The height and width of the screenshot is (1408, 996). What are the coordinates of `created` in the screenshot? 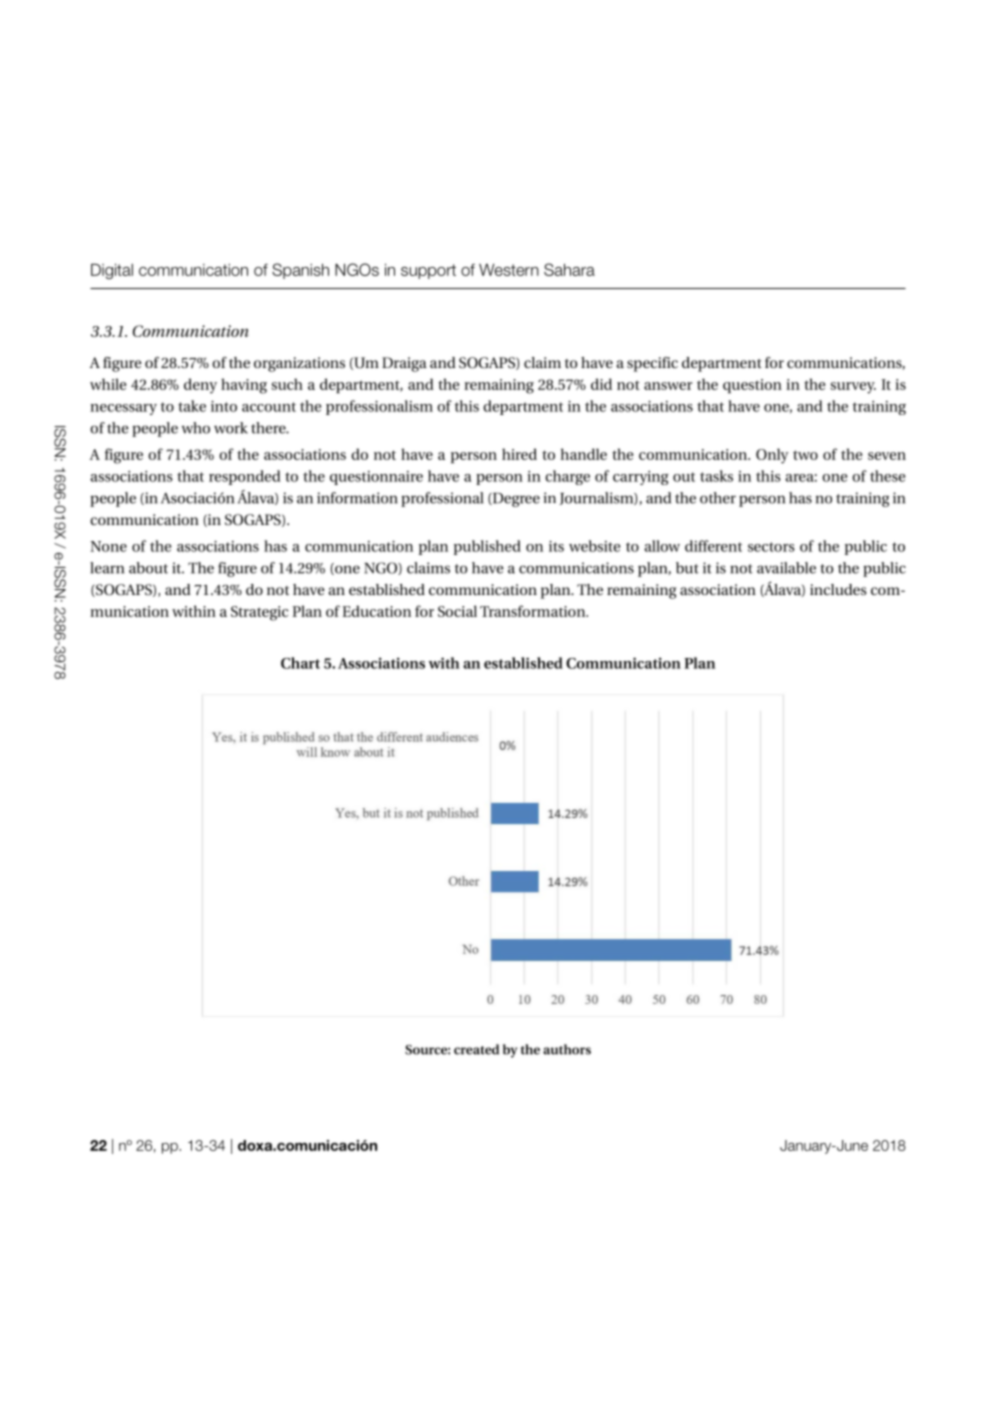 It's located at (476, 1049).
